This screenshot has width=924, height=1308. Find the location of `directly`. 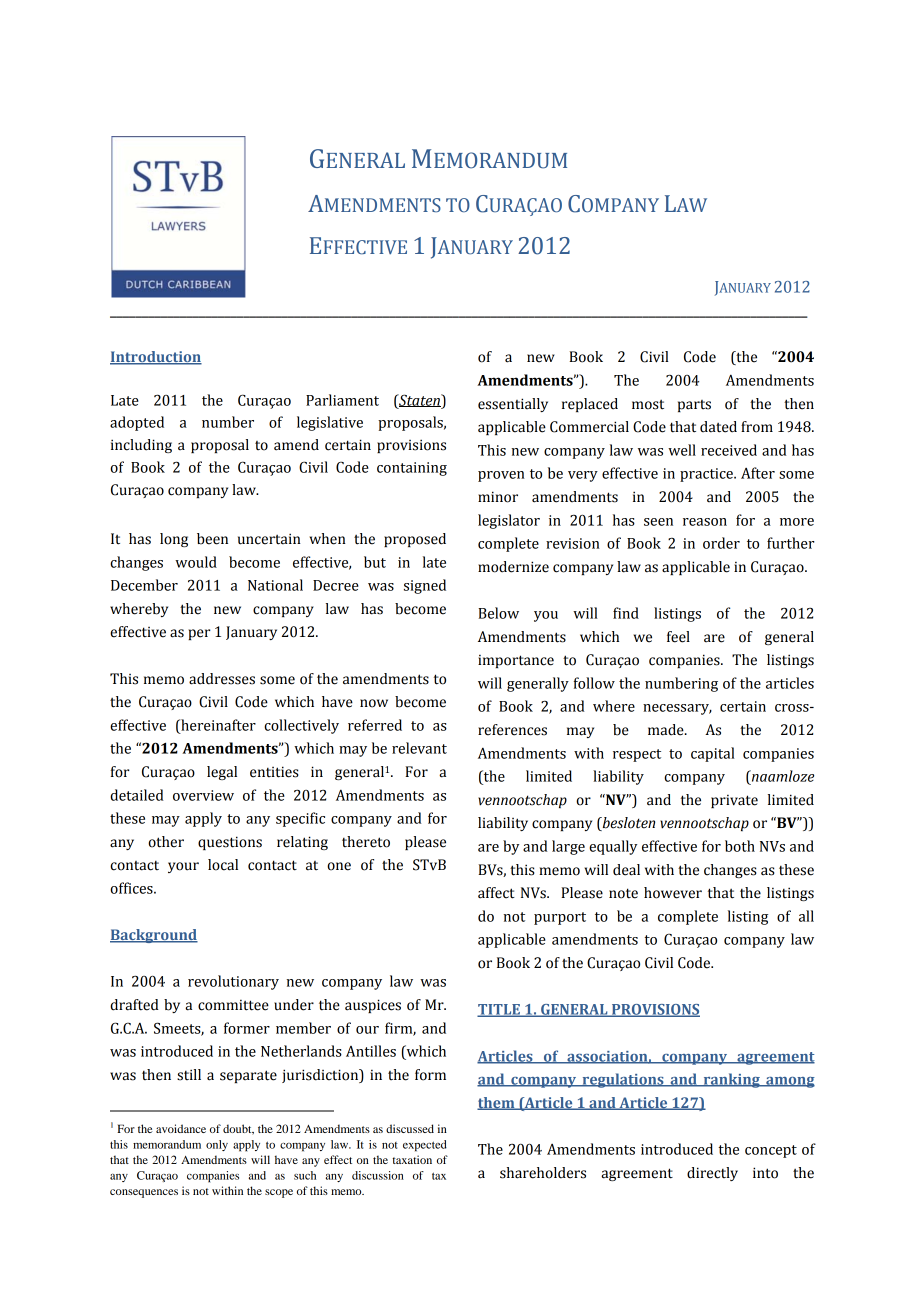

directly is located at coordinates (712, 1174).
